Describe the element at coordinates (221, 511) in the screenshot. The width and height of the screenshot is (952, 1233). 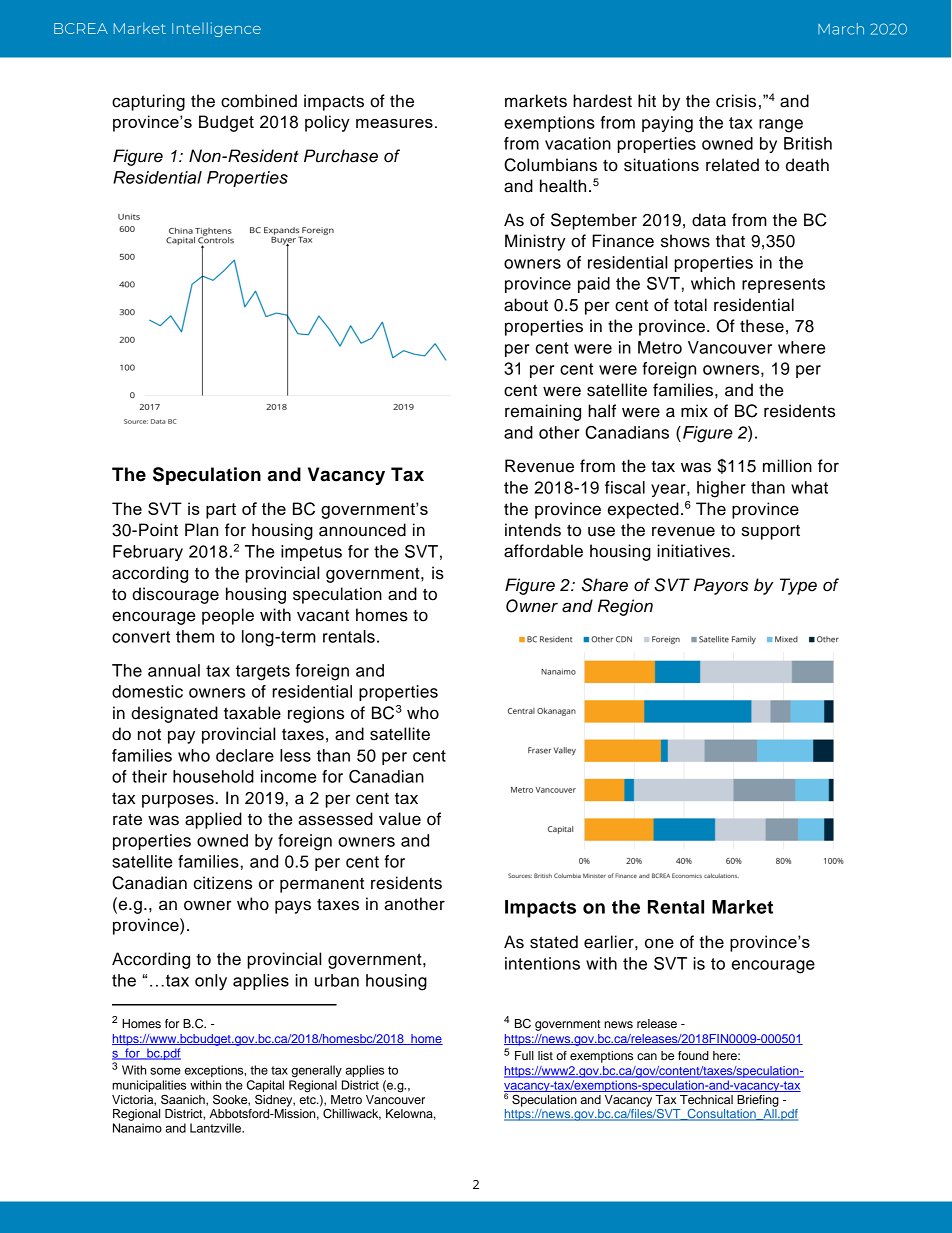
I see `part` at that location.
